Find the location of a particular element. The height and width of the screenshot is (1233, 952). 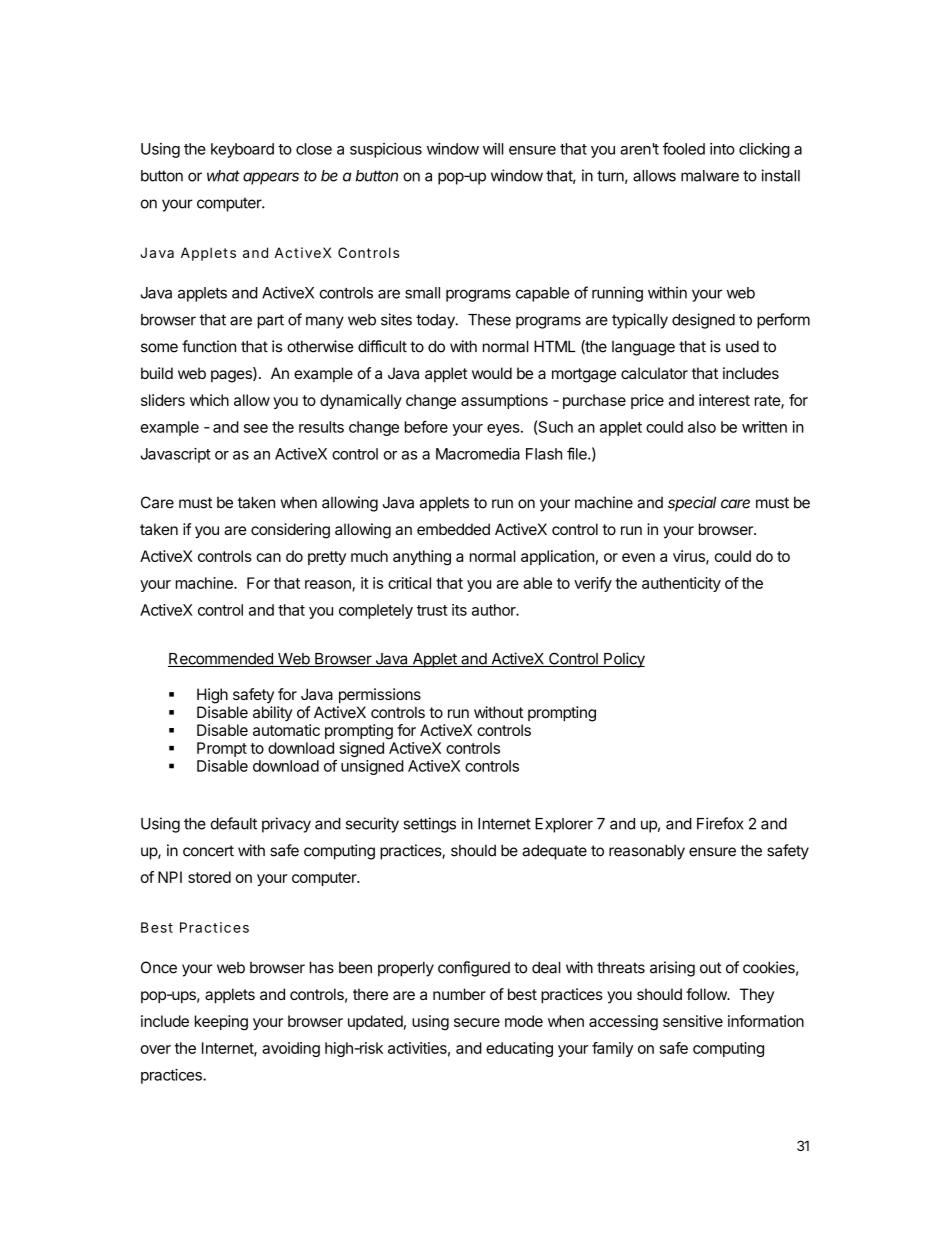

keeping is located at coordinates (221, 1023).
